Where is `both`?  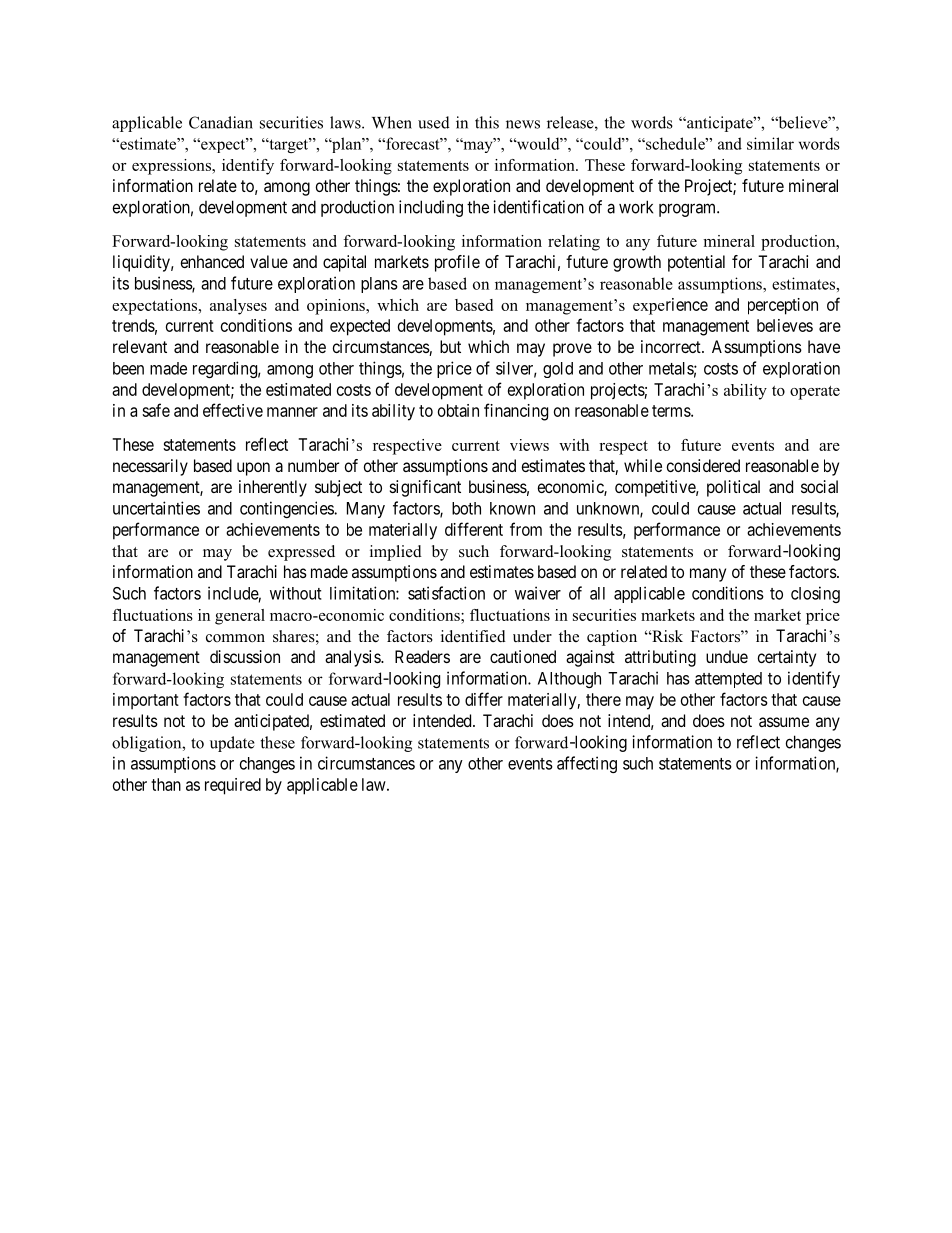
both is located at coordinates (466, 508).
